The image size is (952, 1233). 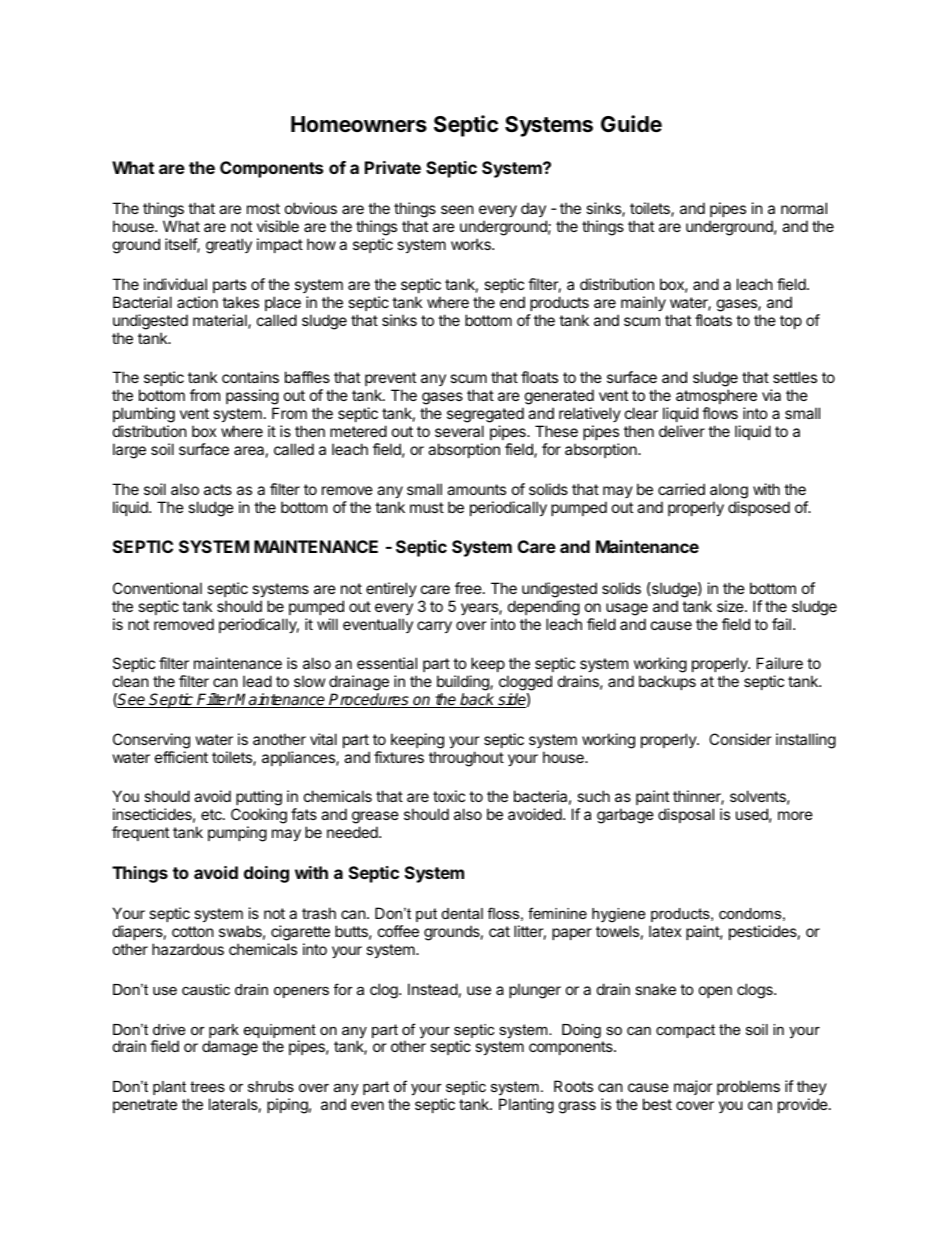 What do you see at coordinates (257, 681) in the page?
I see `lead` at bounding box center [257, 681].
